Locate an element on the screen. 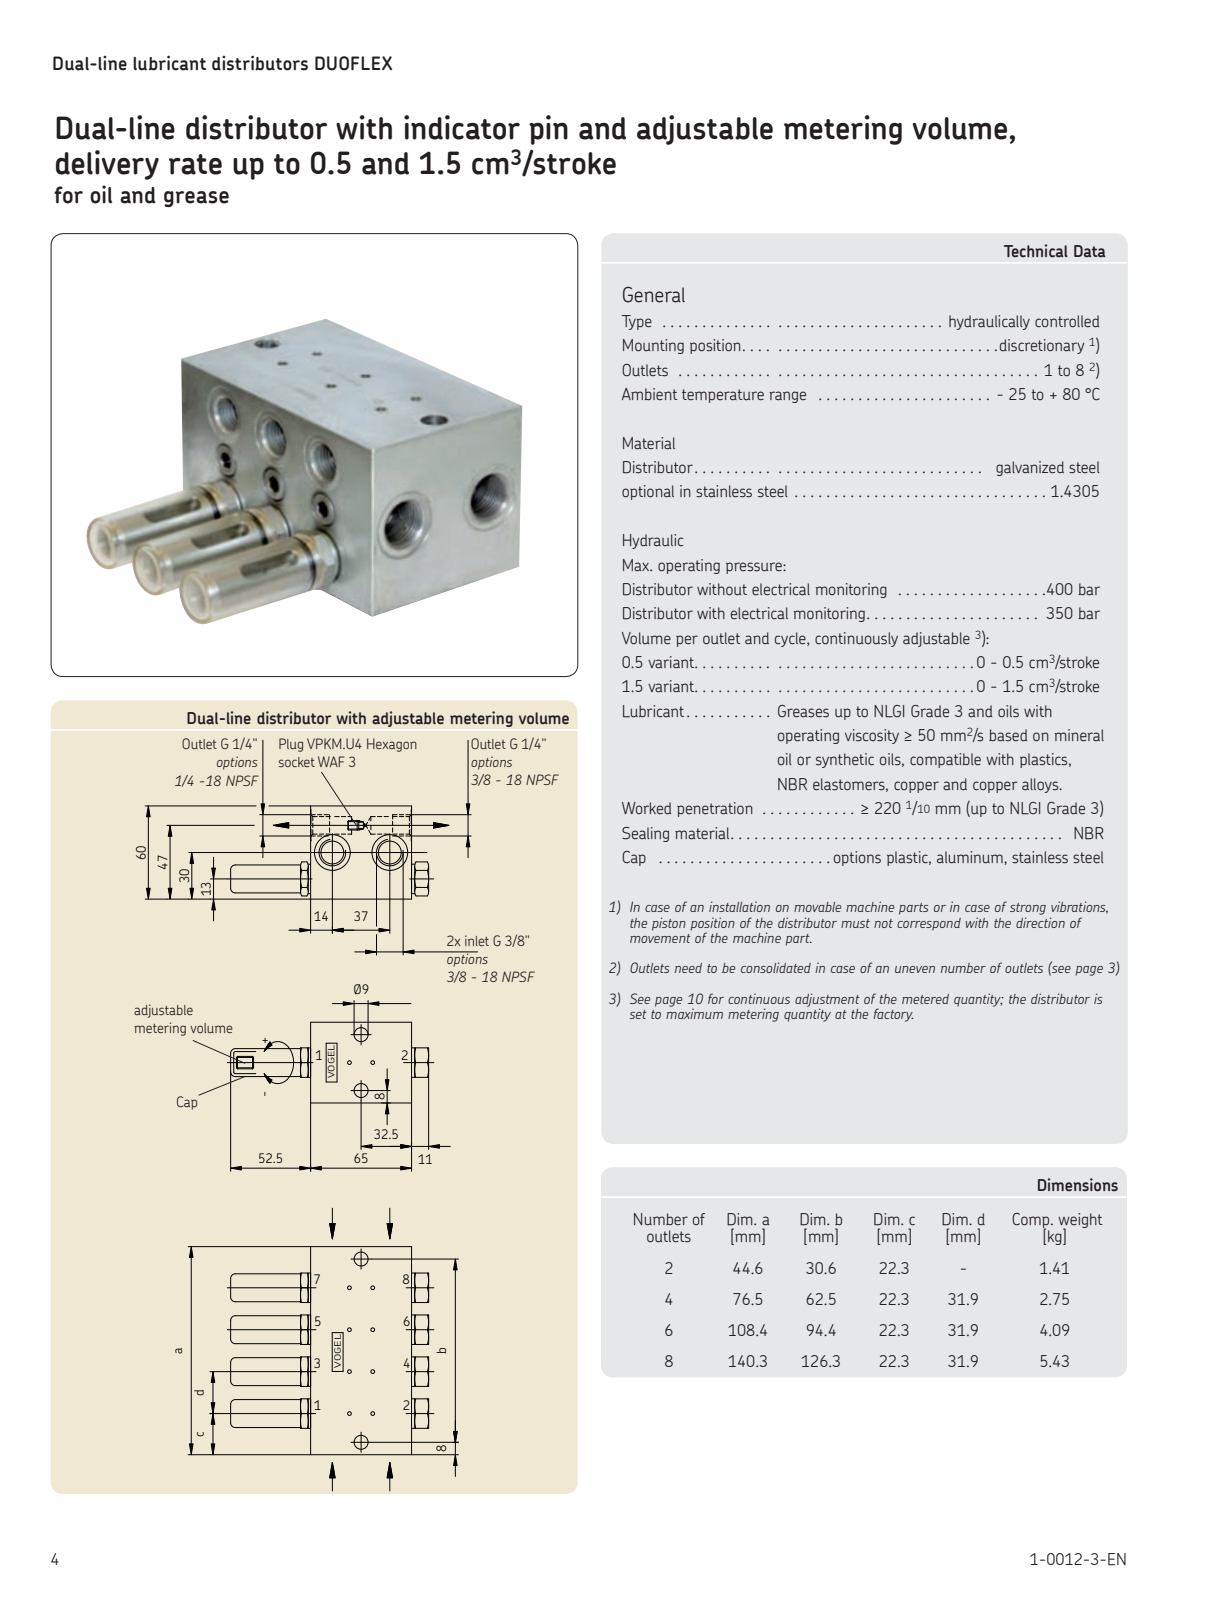 This screenshot has width=1209, height=1612. movement is located at coordinates (660, 938).
